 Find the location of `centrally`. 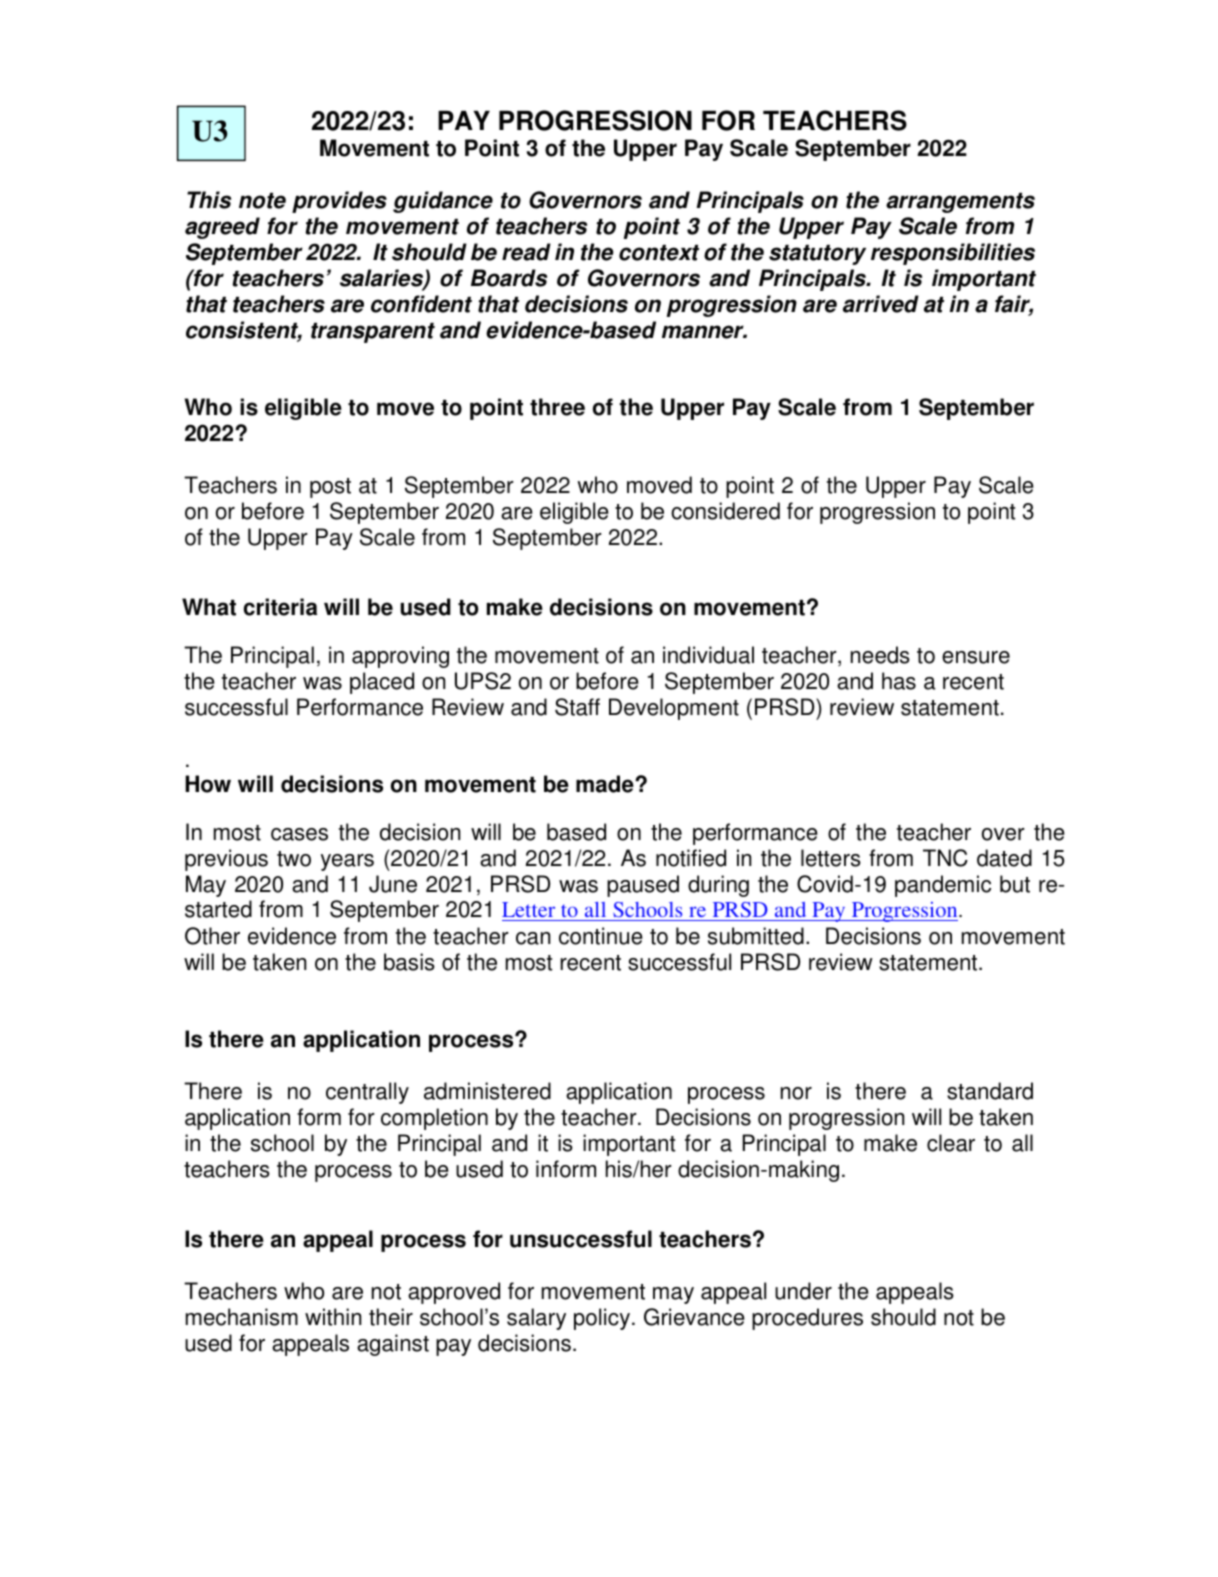

centrally is located at coordinates (367, 1093).
